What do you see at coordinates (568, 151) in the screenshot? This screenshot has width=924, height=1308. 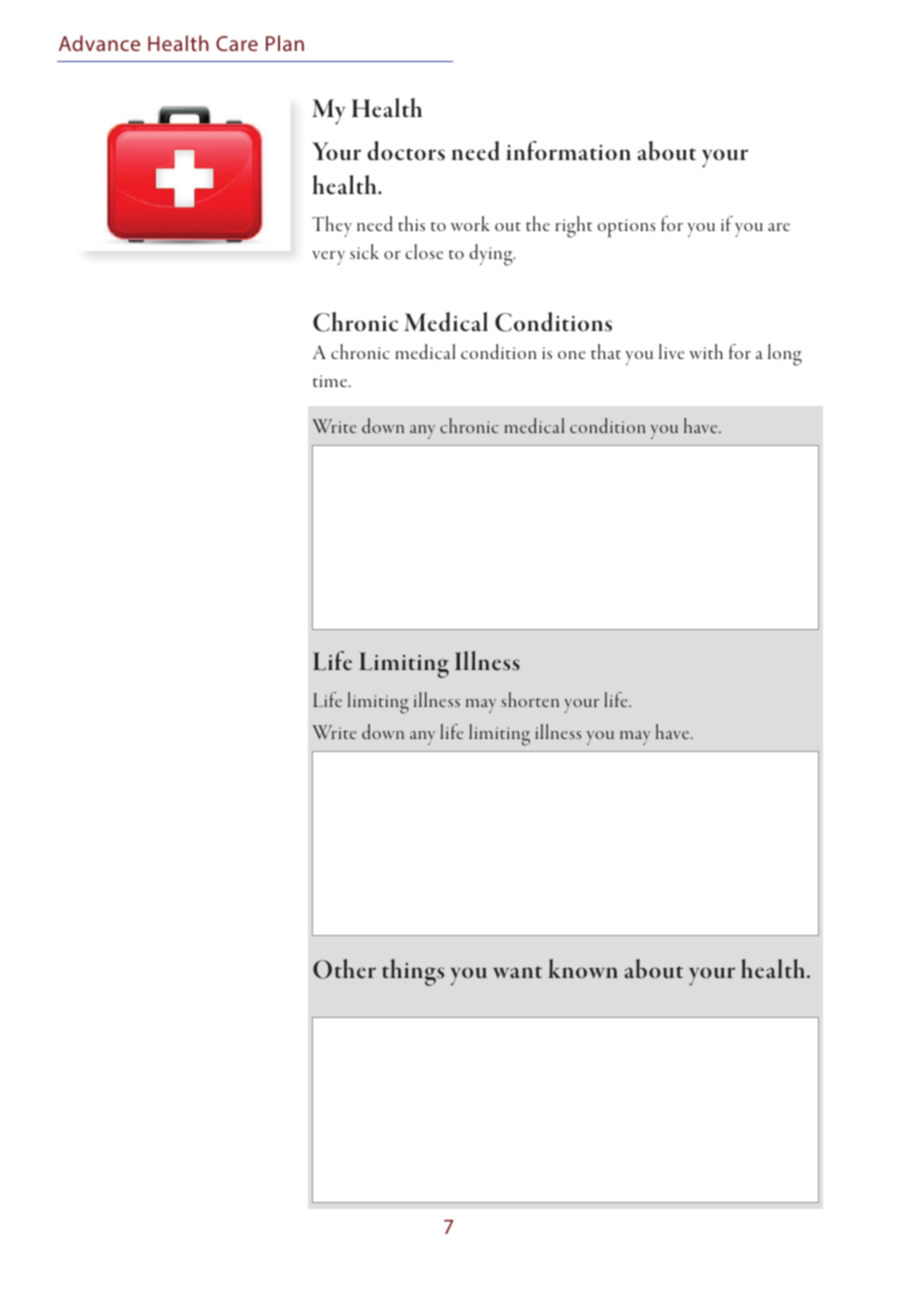 I see `information` at bounding box center [568, 151].
